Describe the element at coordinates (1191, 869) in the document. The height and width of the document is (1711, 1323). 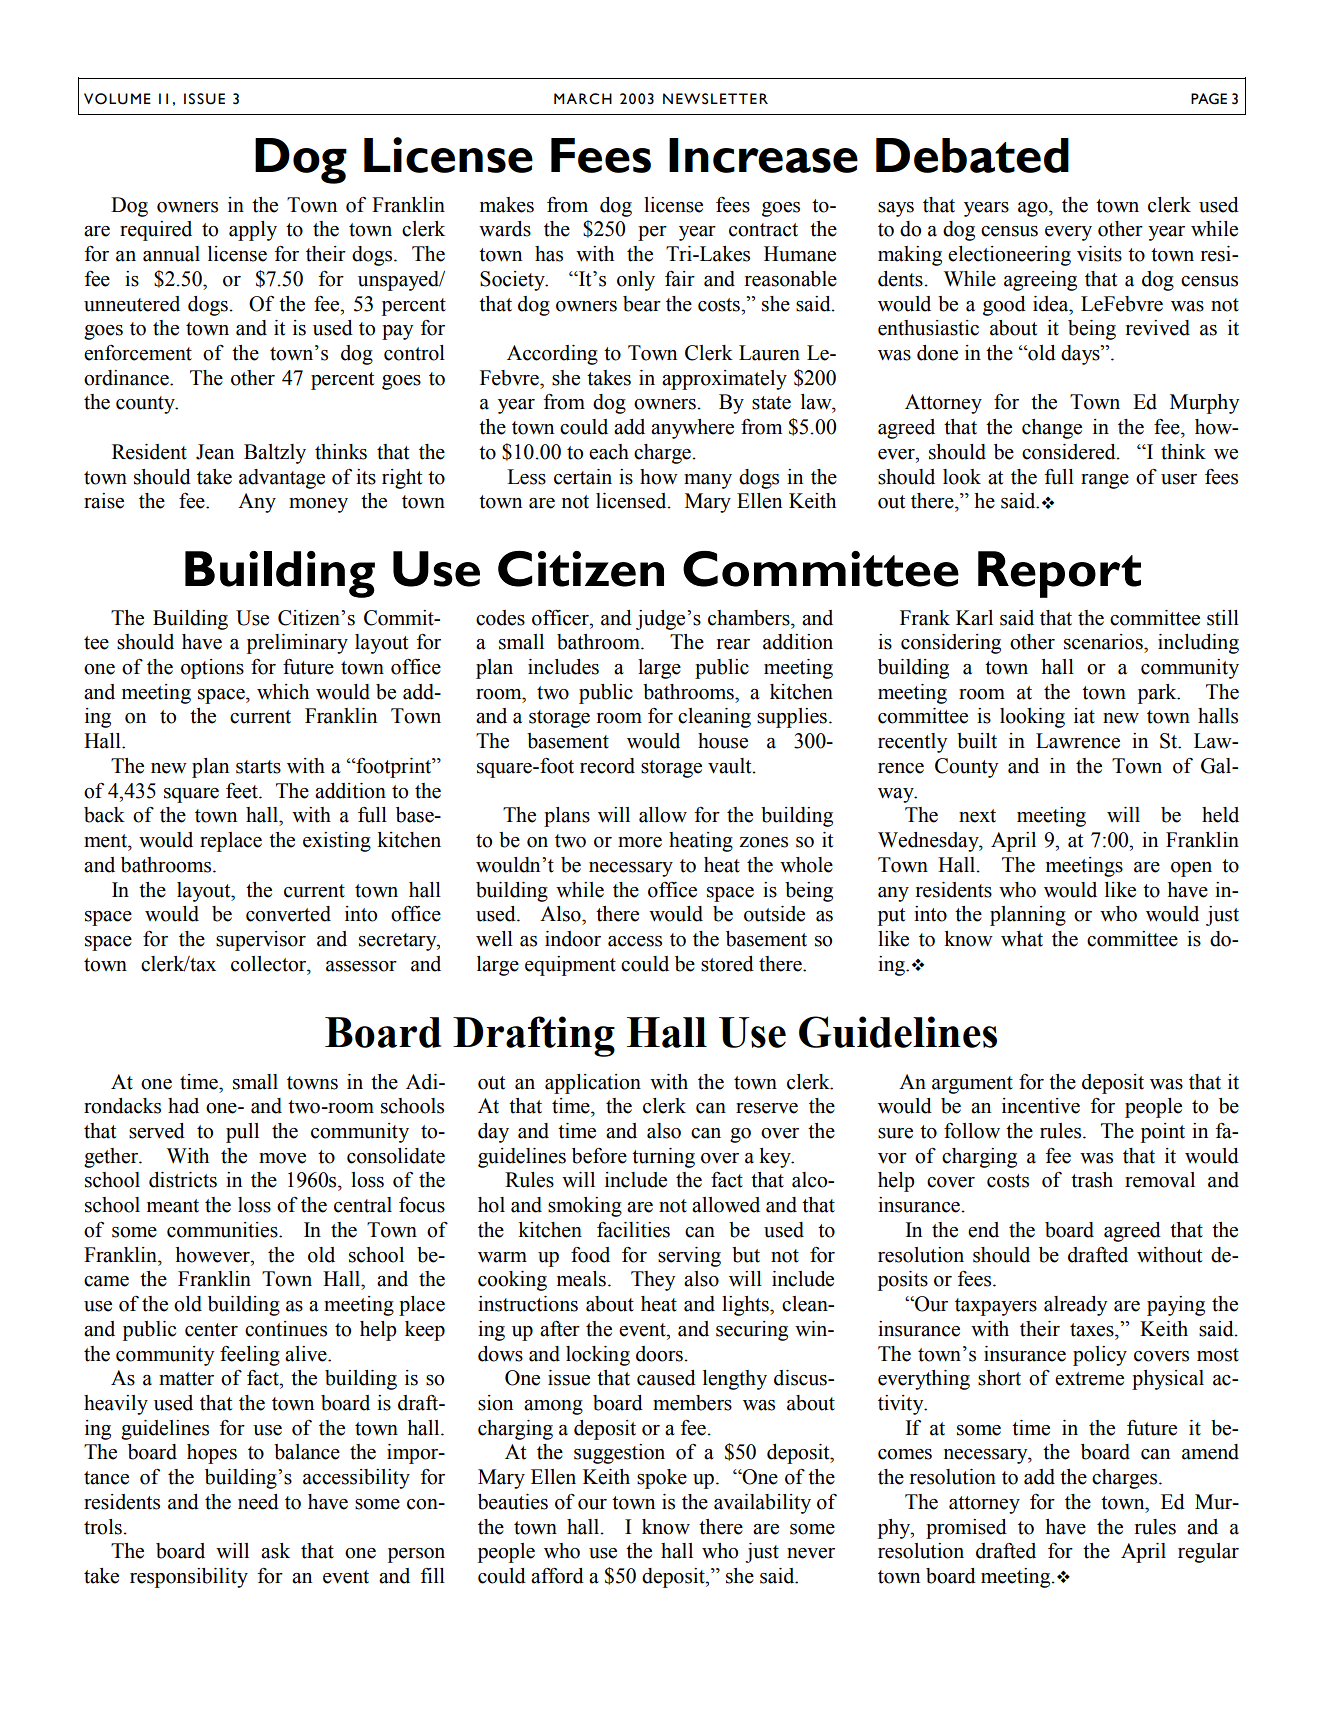
I see `open` at that location.
